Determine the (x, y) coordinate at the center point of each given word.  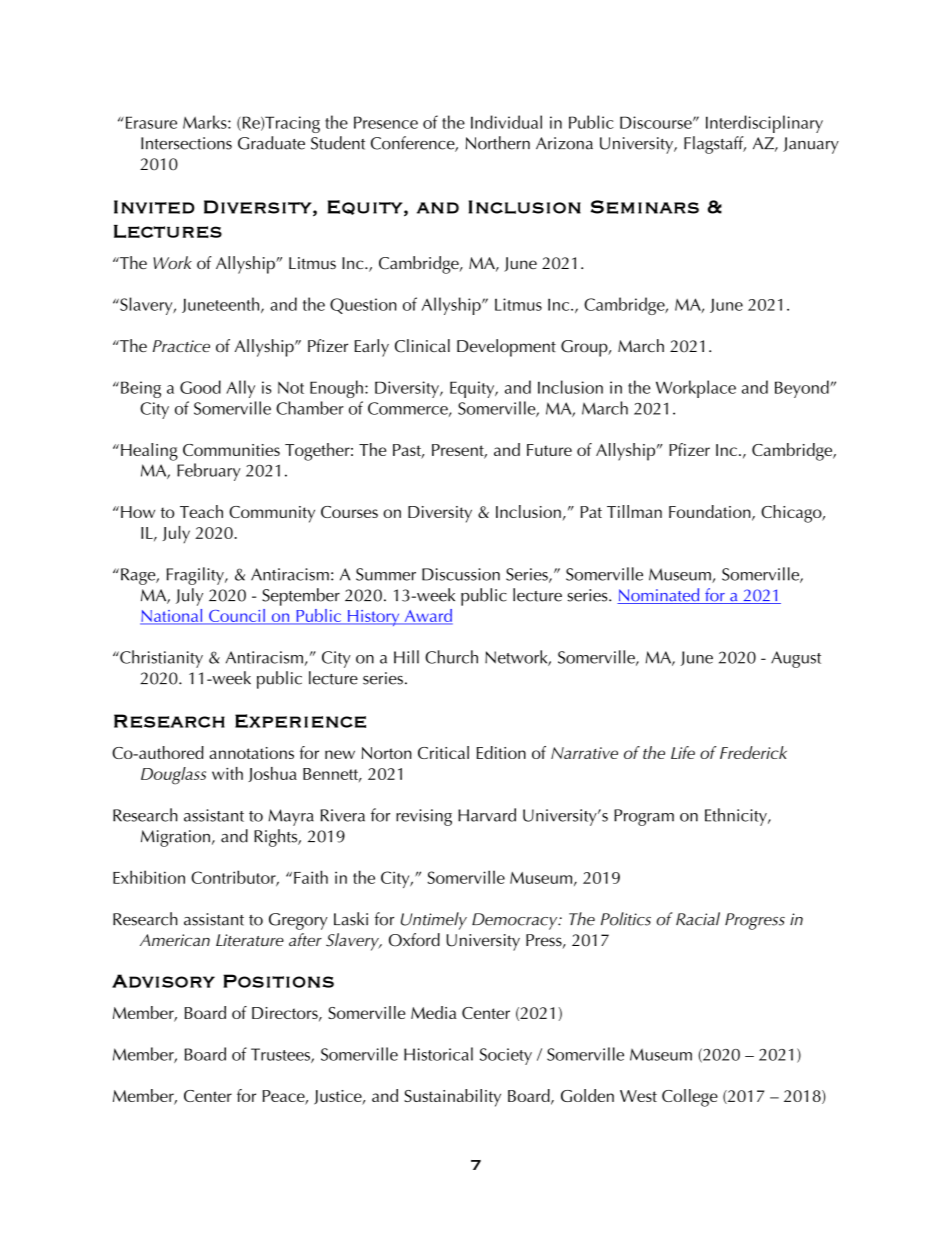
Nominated (659, 596)
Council (237, 616)
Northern (498, 143)
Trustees (281, 1055)
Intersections (186, 143)
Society (506, 1056)
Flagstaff (715, 145)
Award (427, 616)
